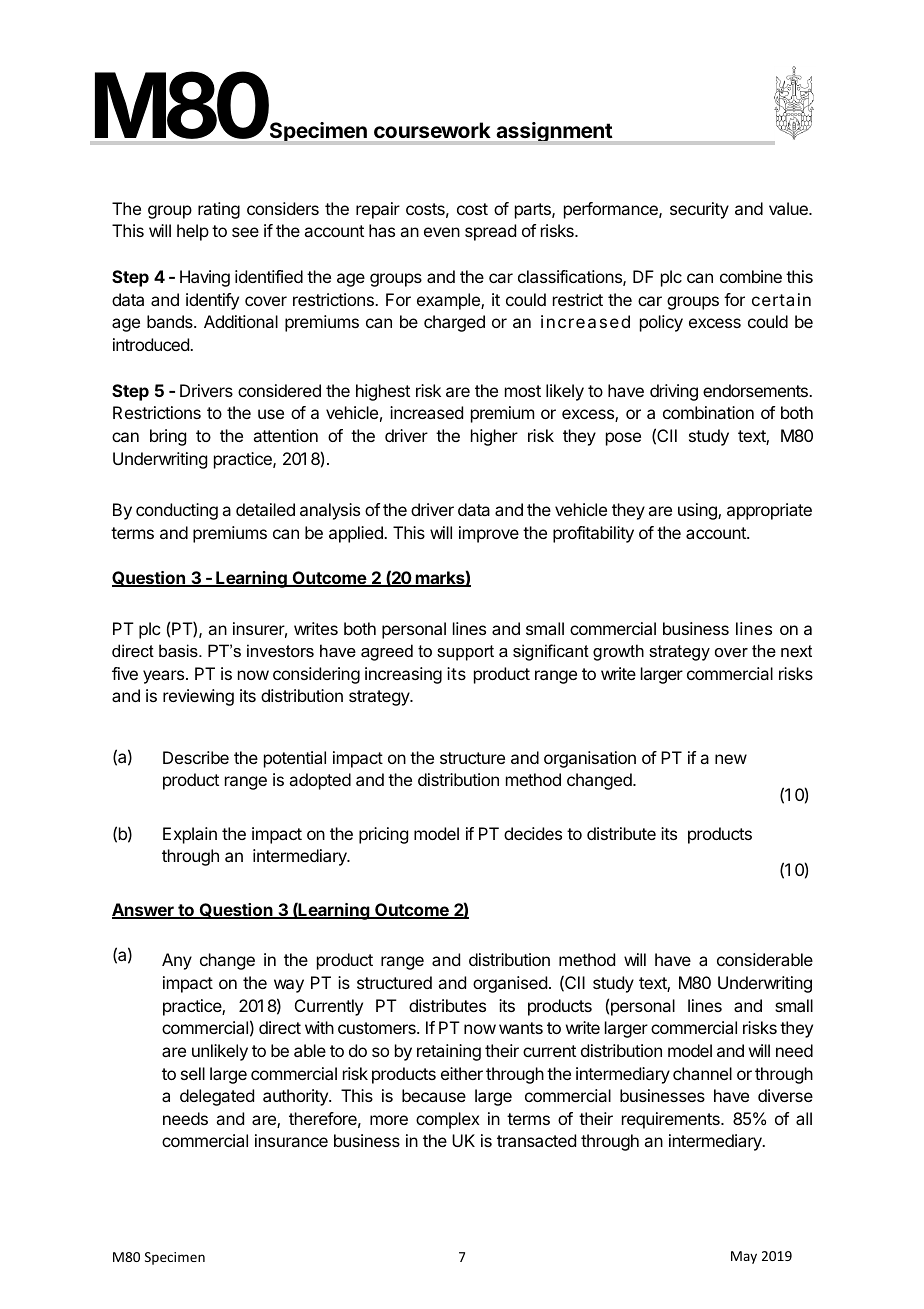  Describe the element at coordinates (731, 759) in the document. I see `new` at that location.
